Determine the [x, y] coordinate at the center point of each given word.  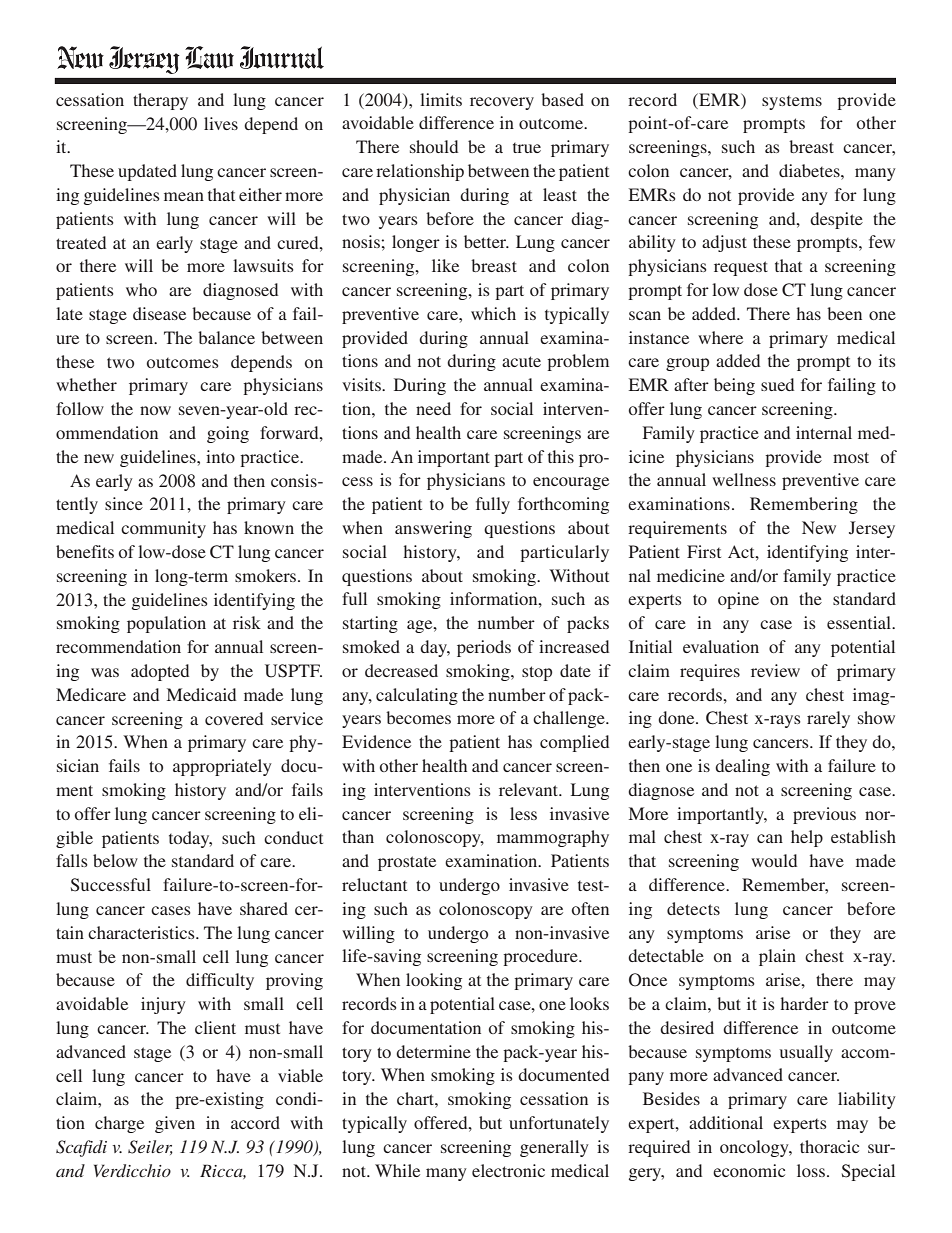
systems [792, 103]
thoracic [829, 1146]
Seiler [150, 1147]
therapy [160, 101]
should [434, 146]
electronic [508, 1170]
